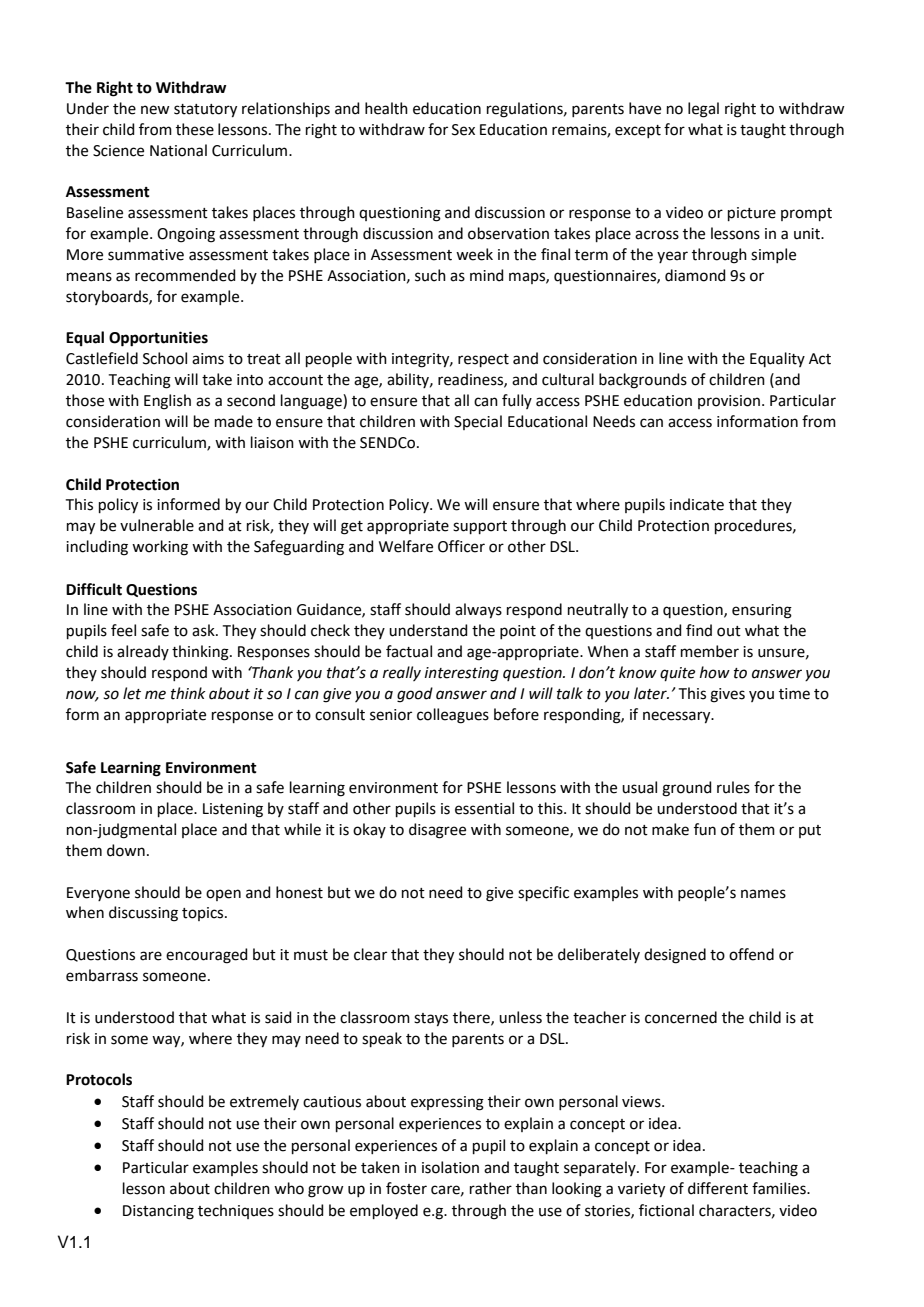 The height and width of the image is (1307, 924). I want to click on clear, so click(370, 954).
